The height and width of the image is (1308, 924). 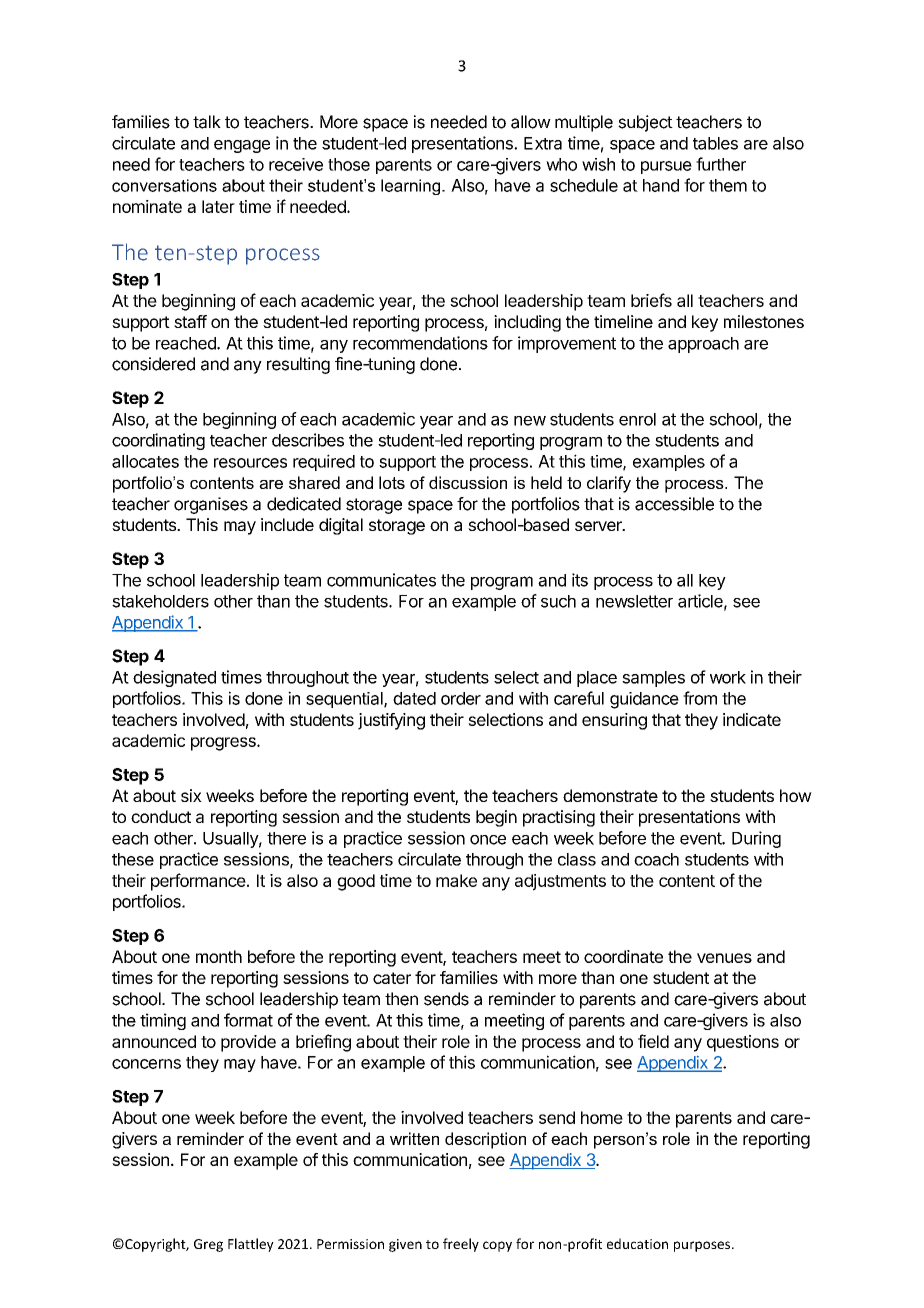 I want to click on engage, so click(x=242, y=146).
